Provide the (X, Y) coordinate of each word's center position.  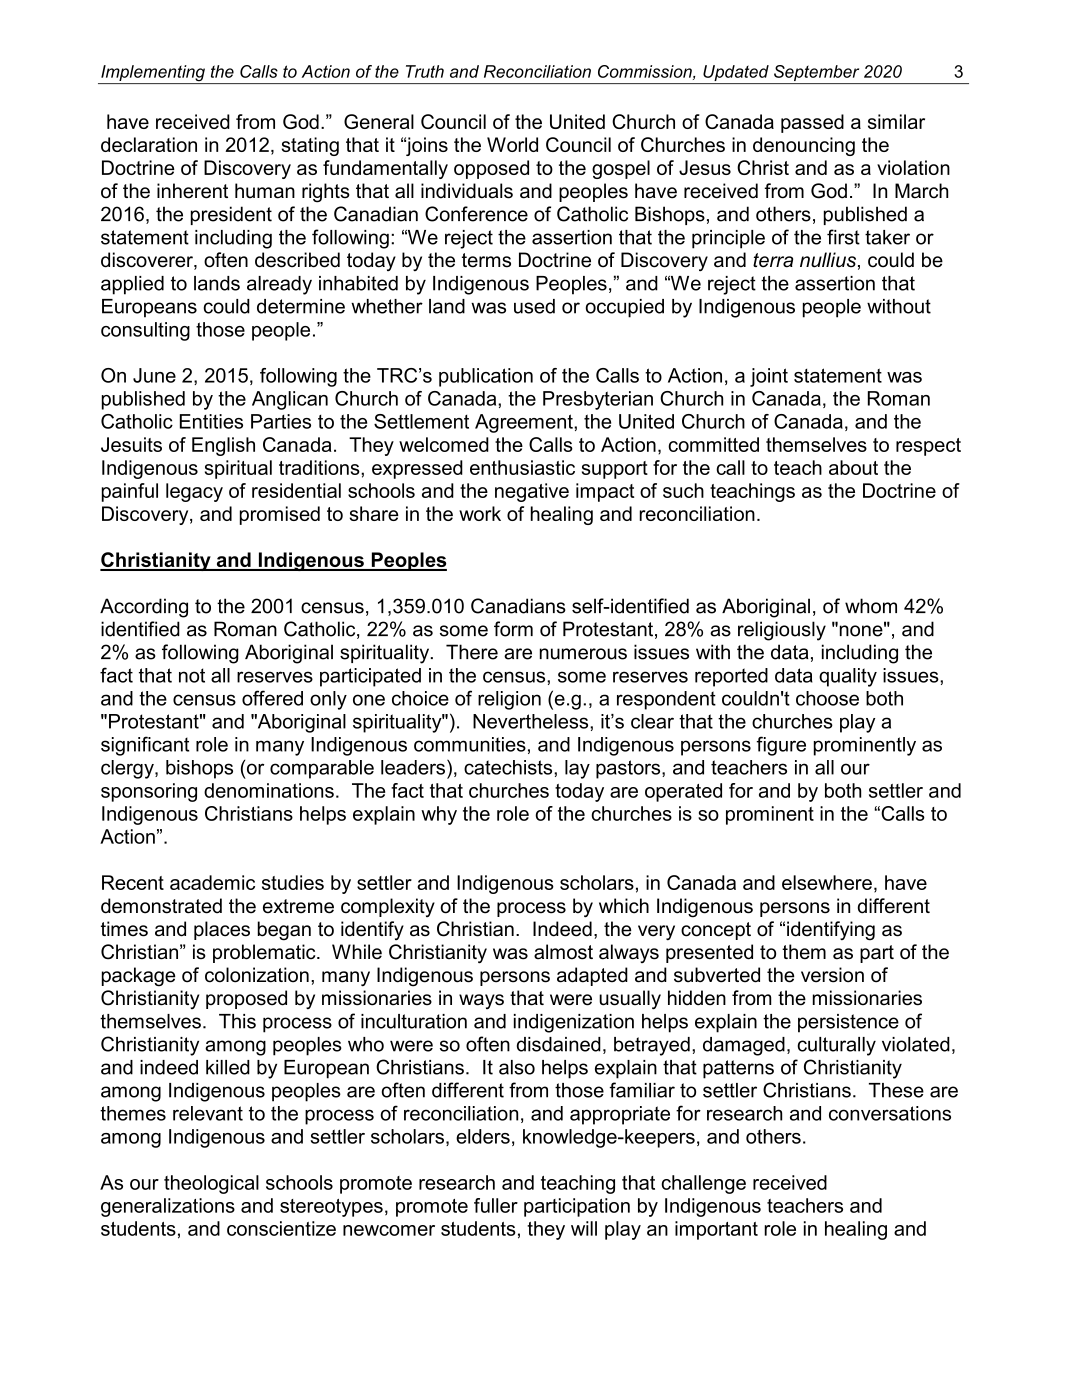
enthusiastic (522, 467)
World (512, 144)
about (853, 467)
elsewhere (827, 882)
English (223, 446)
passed (812, 123)
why (439, 815)
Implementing (153, 74)
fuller (496, 1205)
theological (211, 1184)
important (716, 1230)
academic (212, 882)
